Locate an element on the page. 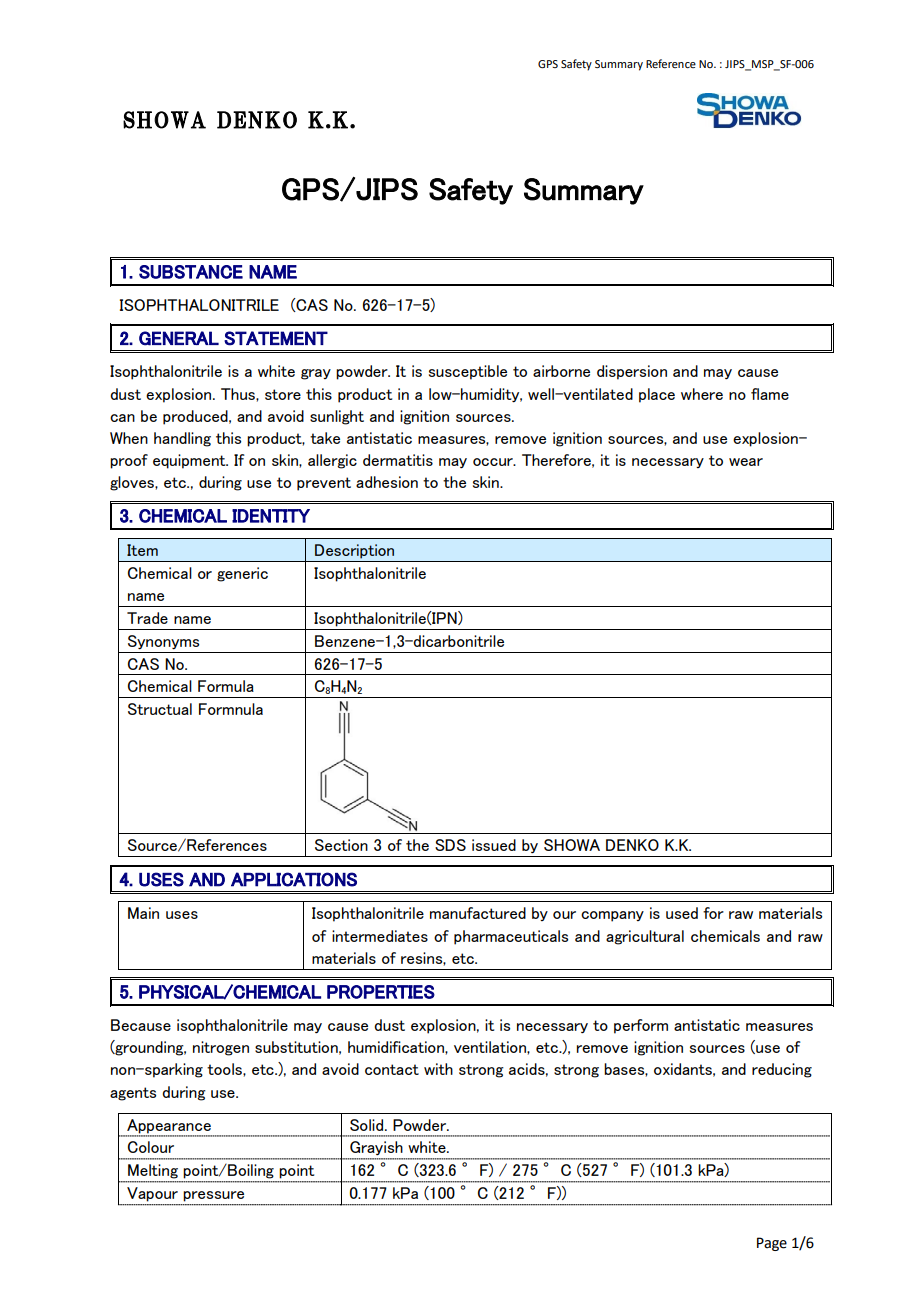  used is located at coordinates (682, 913).
